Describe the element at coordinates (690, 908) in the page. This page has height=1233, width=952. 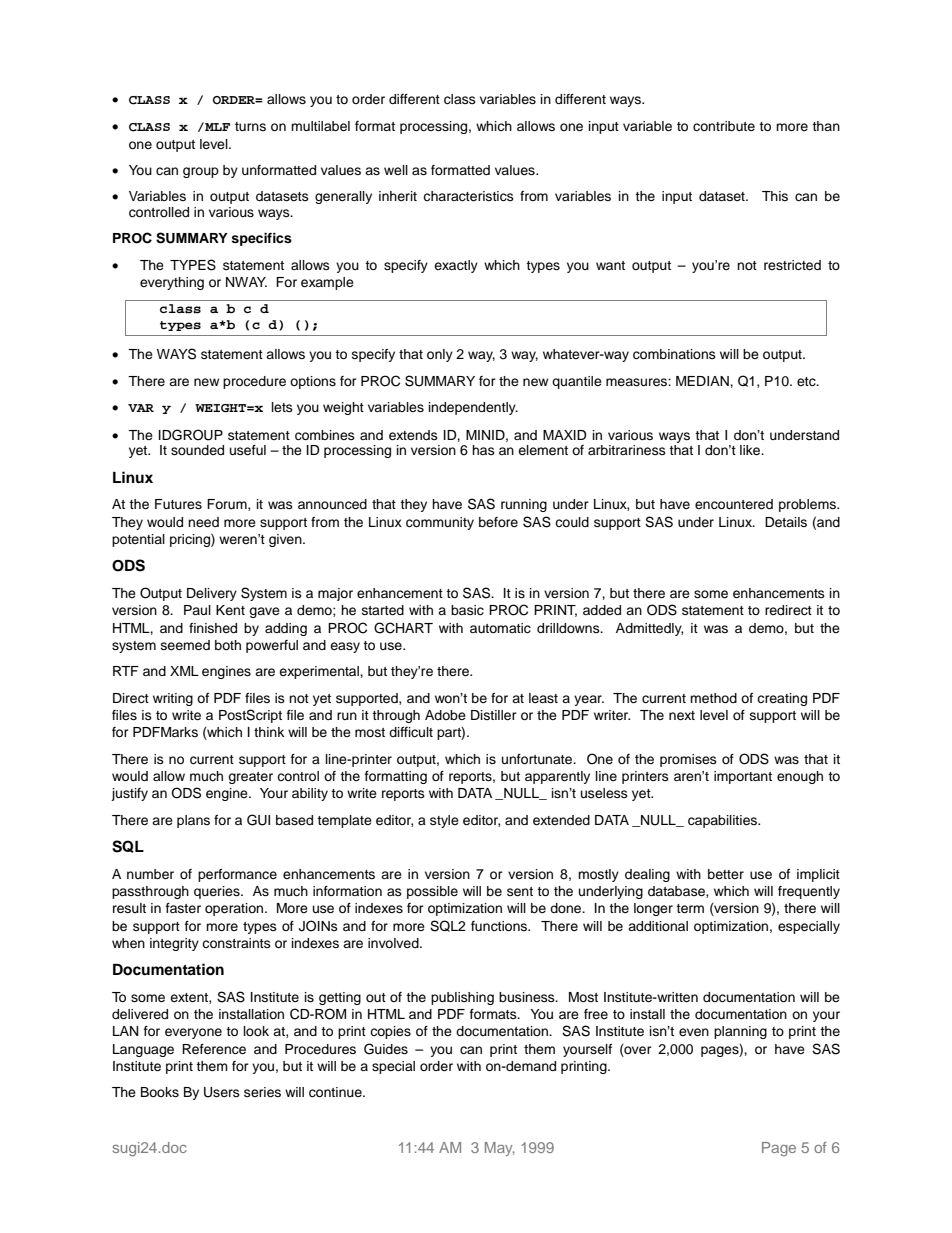
I see `term` at that location.
